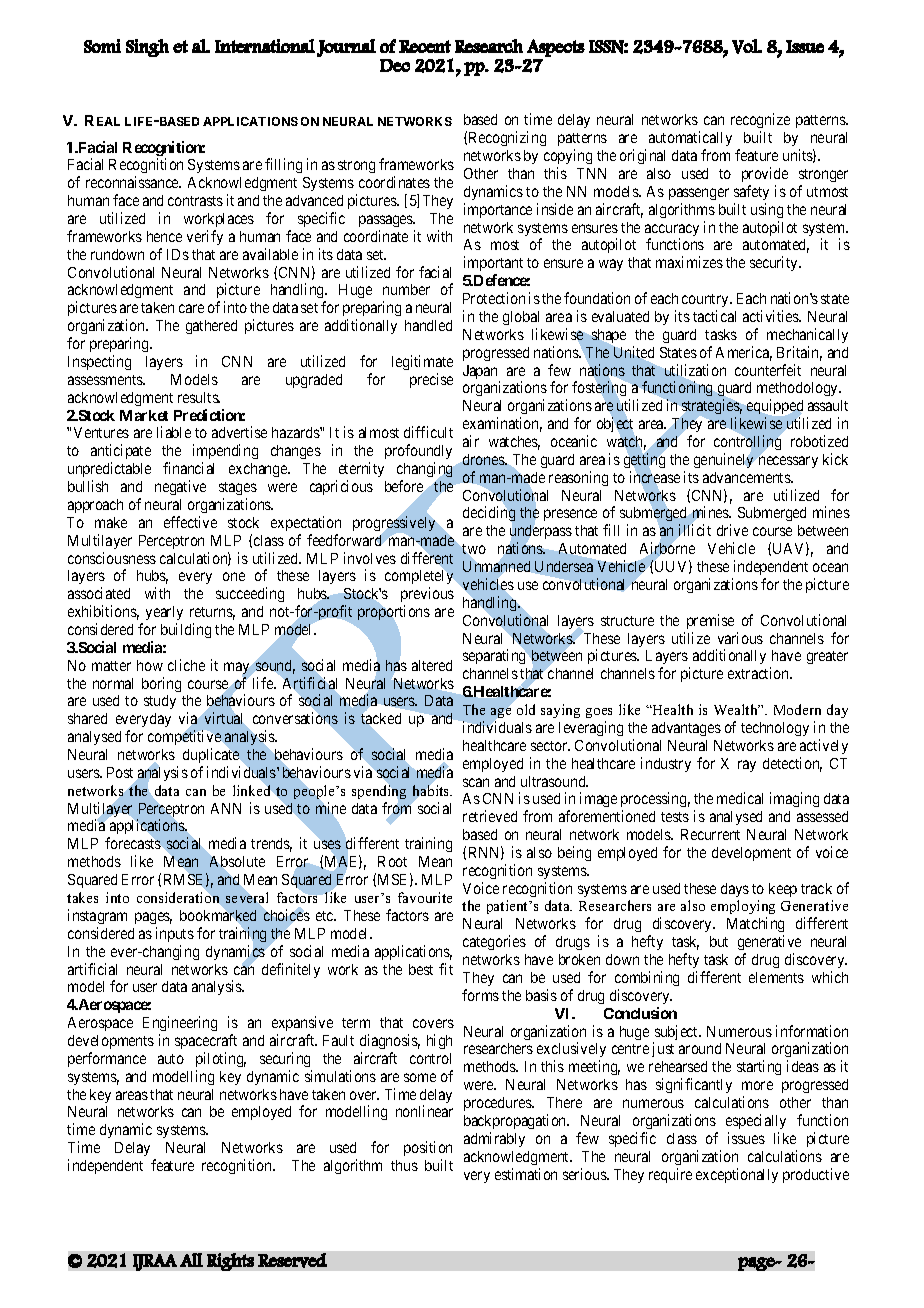 The width and height of the image is (924, 1308). Describe the element at coordinates (147, 48) in the image. I see `Singh` at that location.
